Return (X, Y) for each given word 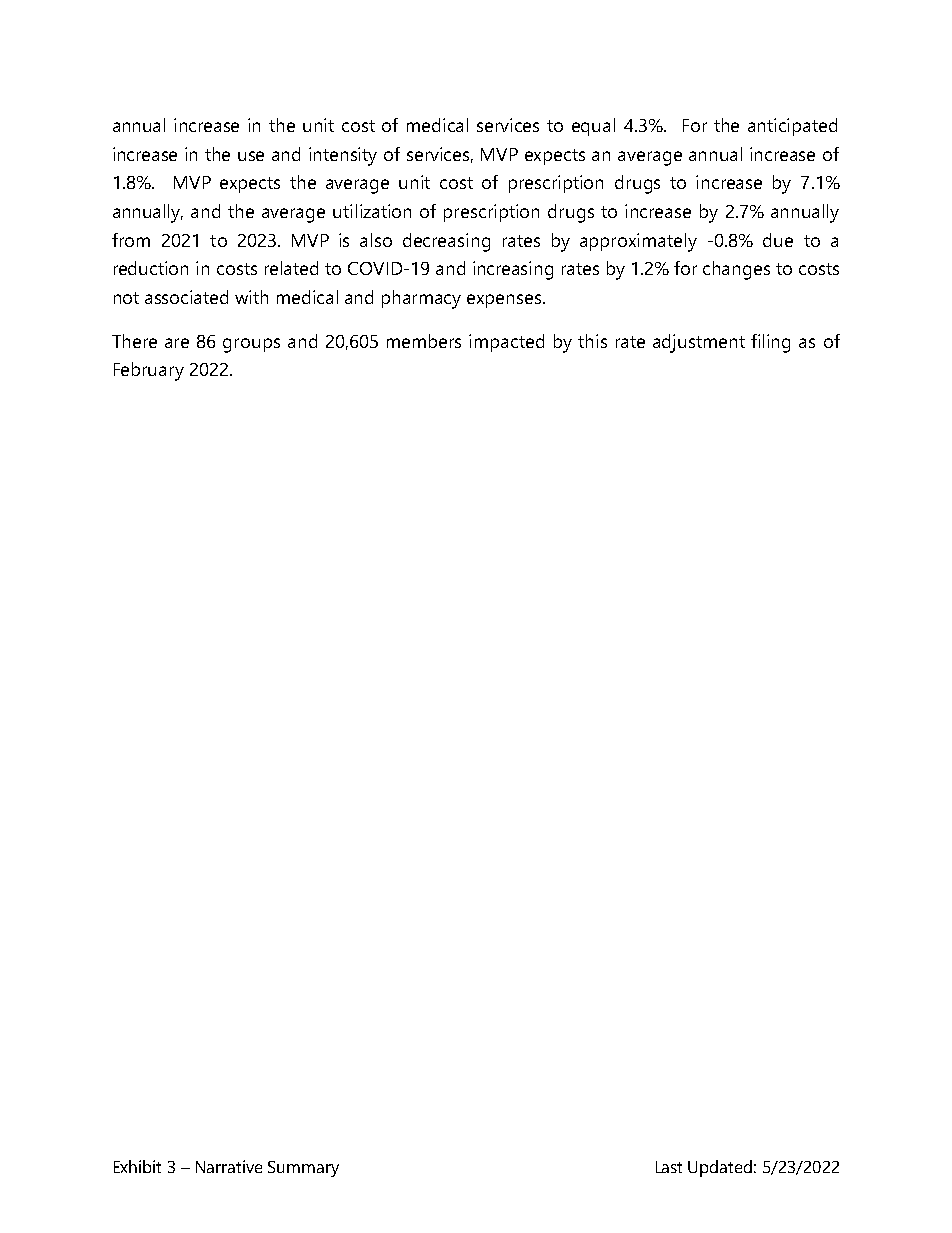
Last (669, 1167)
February (149, 371)
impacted (506, 343)
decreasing (446, 242)
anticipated (792, 127)
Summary (303, 1169)
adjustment (699, 343)
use (251, 156)
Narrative (229, 1166)
